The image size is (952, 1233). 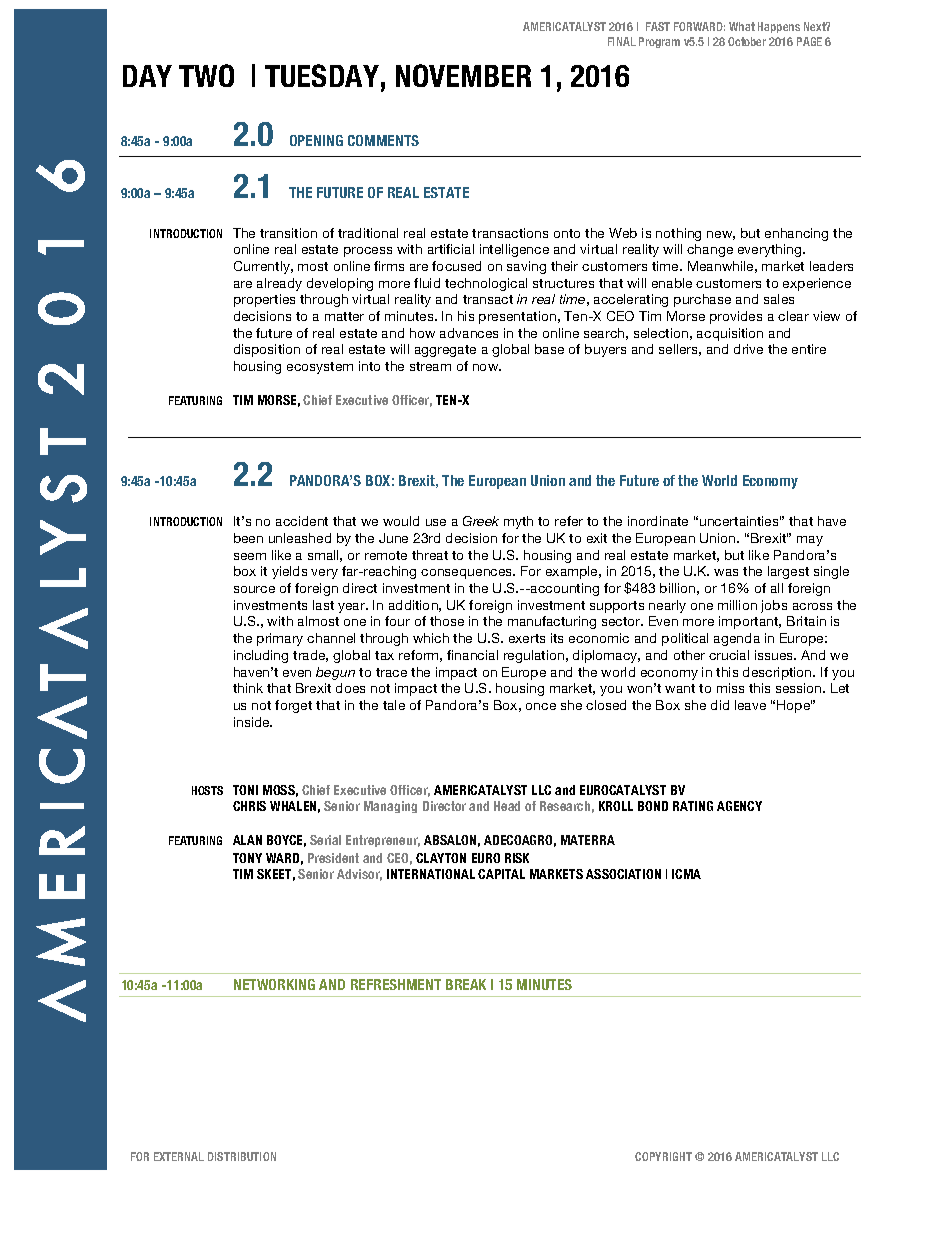 I want to click on NOVEMBER, so click(x=463, y=75).
